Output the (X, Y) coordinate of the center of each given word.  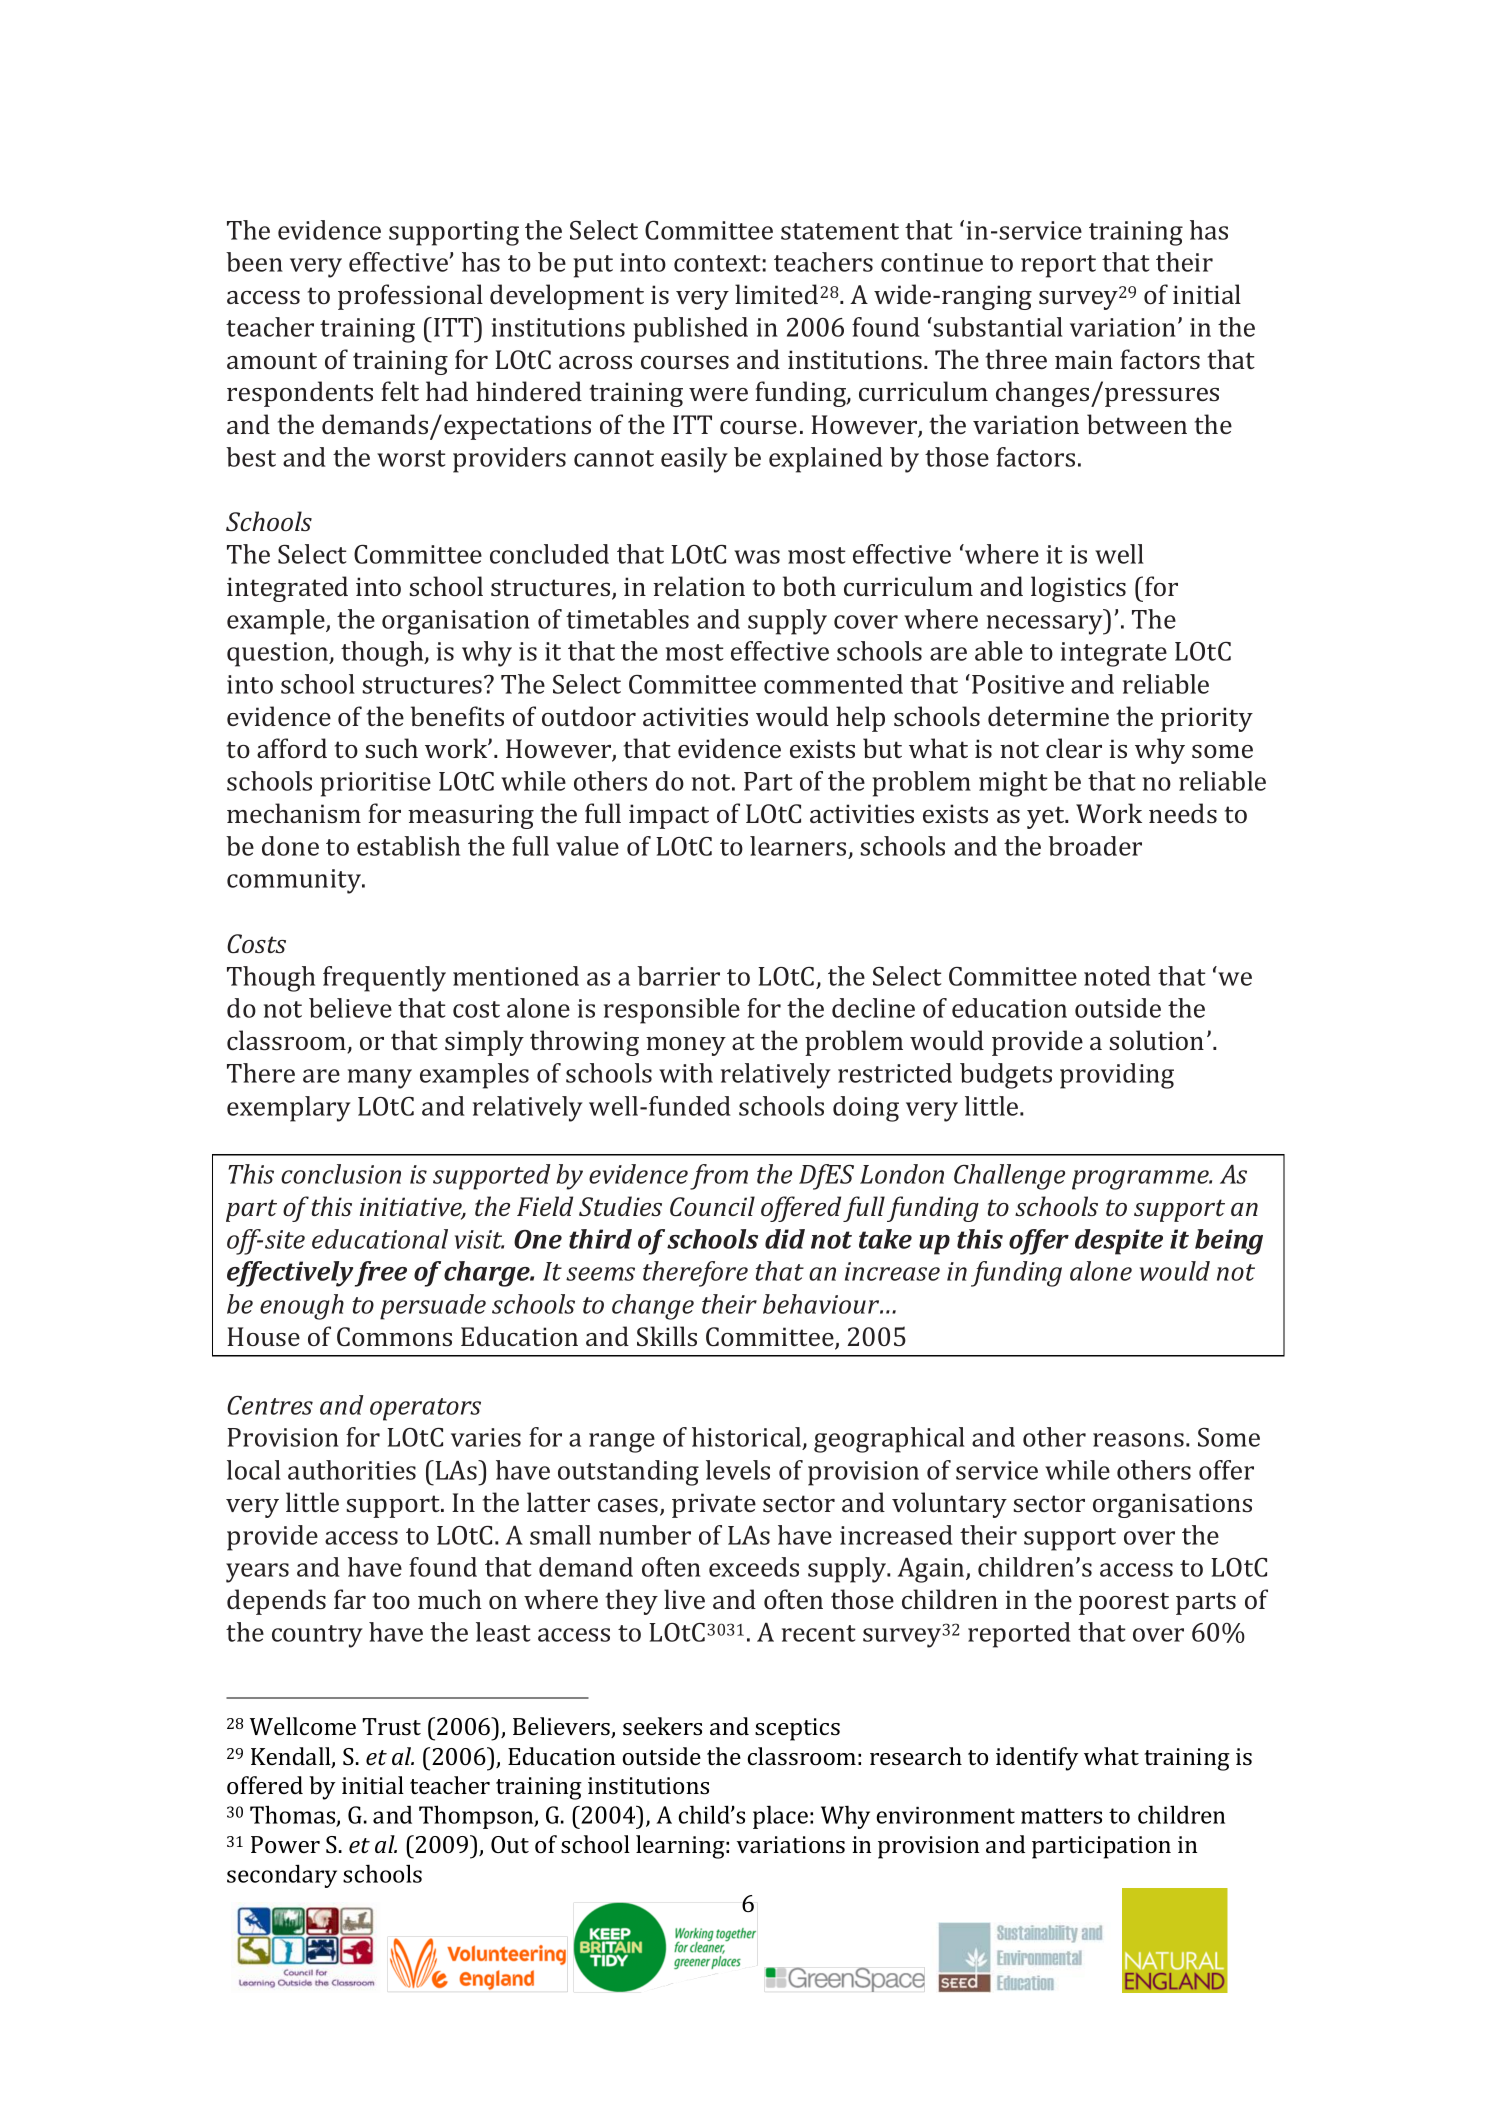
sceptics (797, 1729)
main (1084, 359)
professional (410, 297)
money (686, 1046)
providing (1117, 1076)
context (717, 263)
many (380, 1079)
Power (285, 1844)
